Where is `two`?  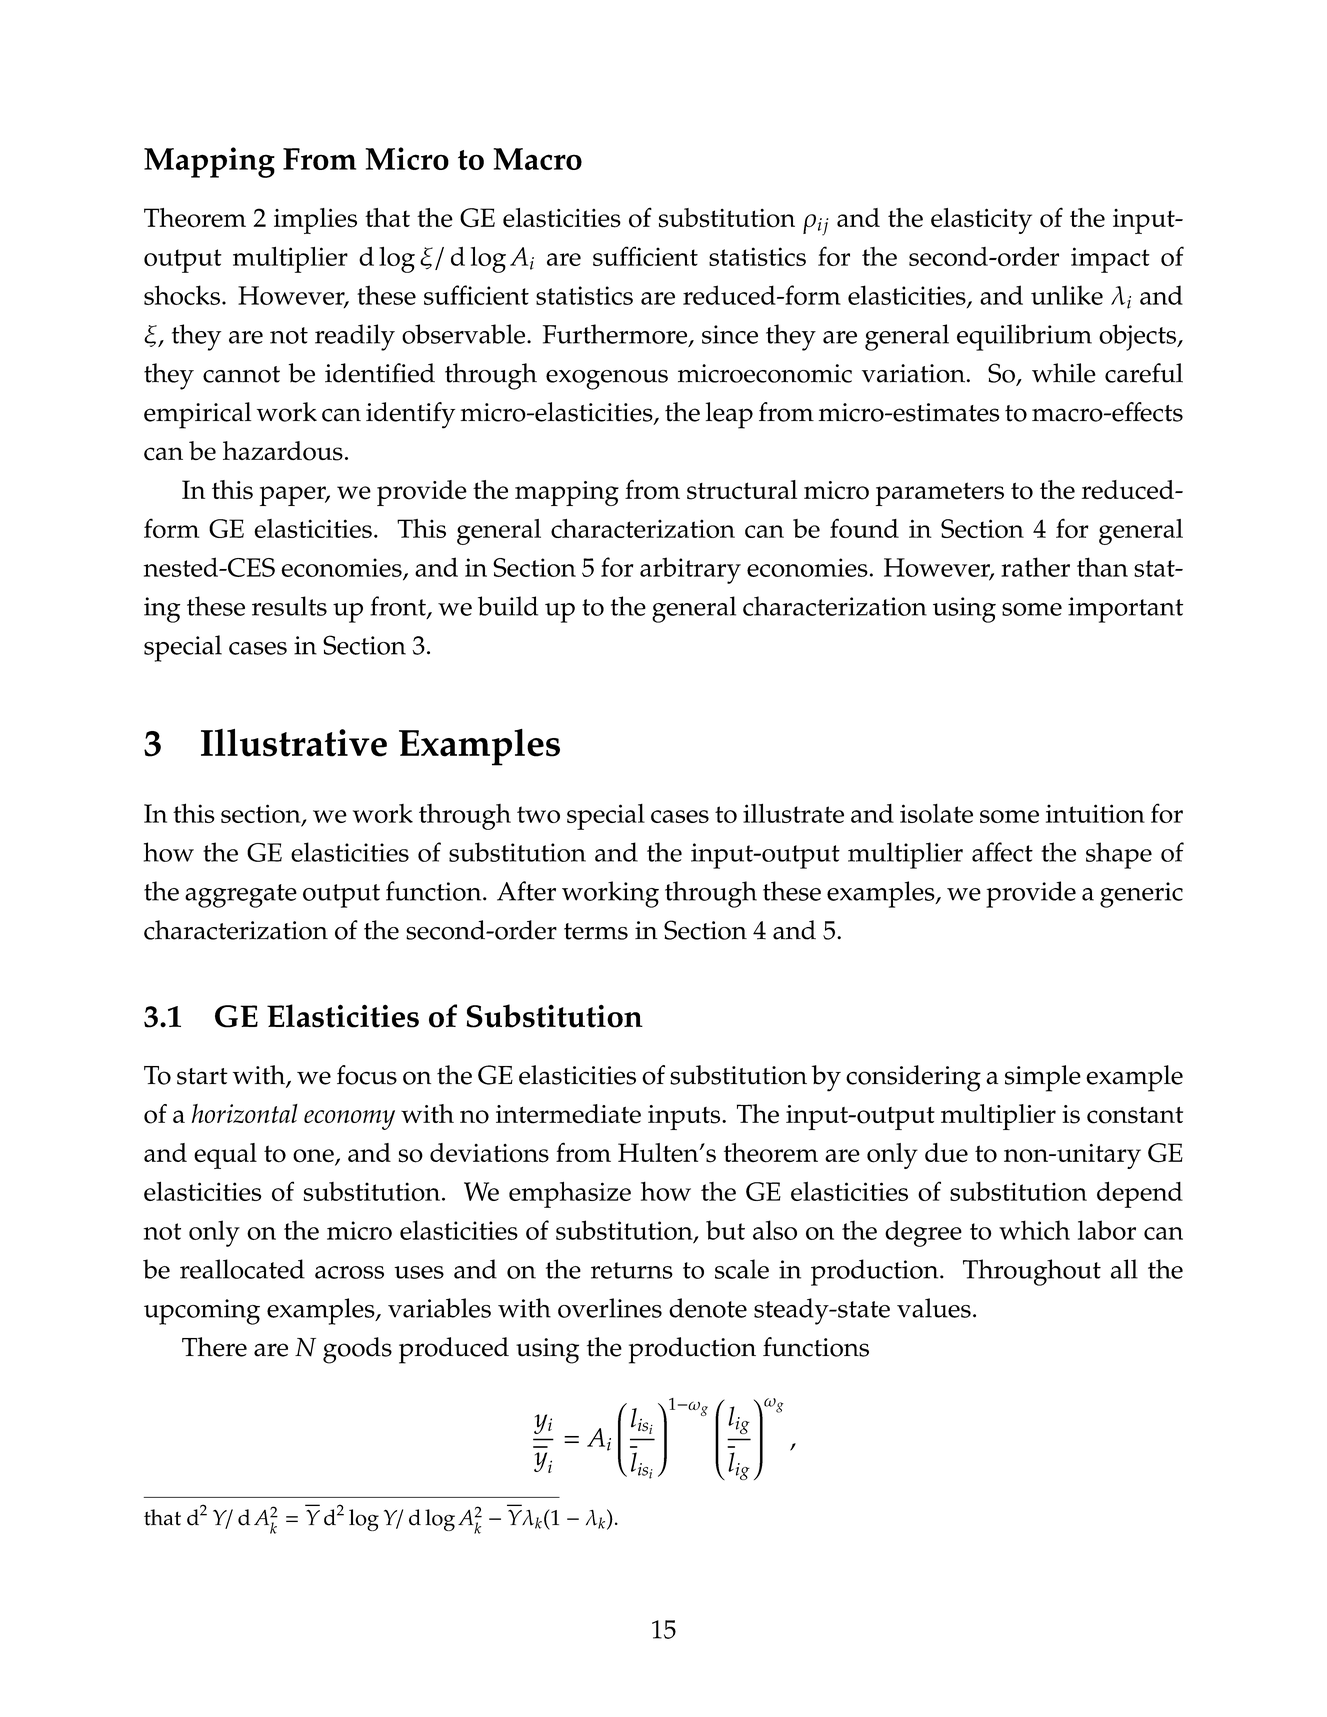 two is located at coordinates (538, 814).
